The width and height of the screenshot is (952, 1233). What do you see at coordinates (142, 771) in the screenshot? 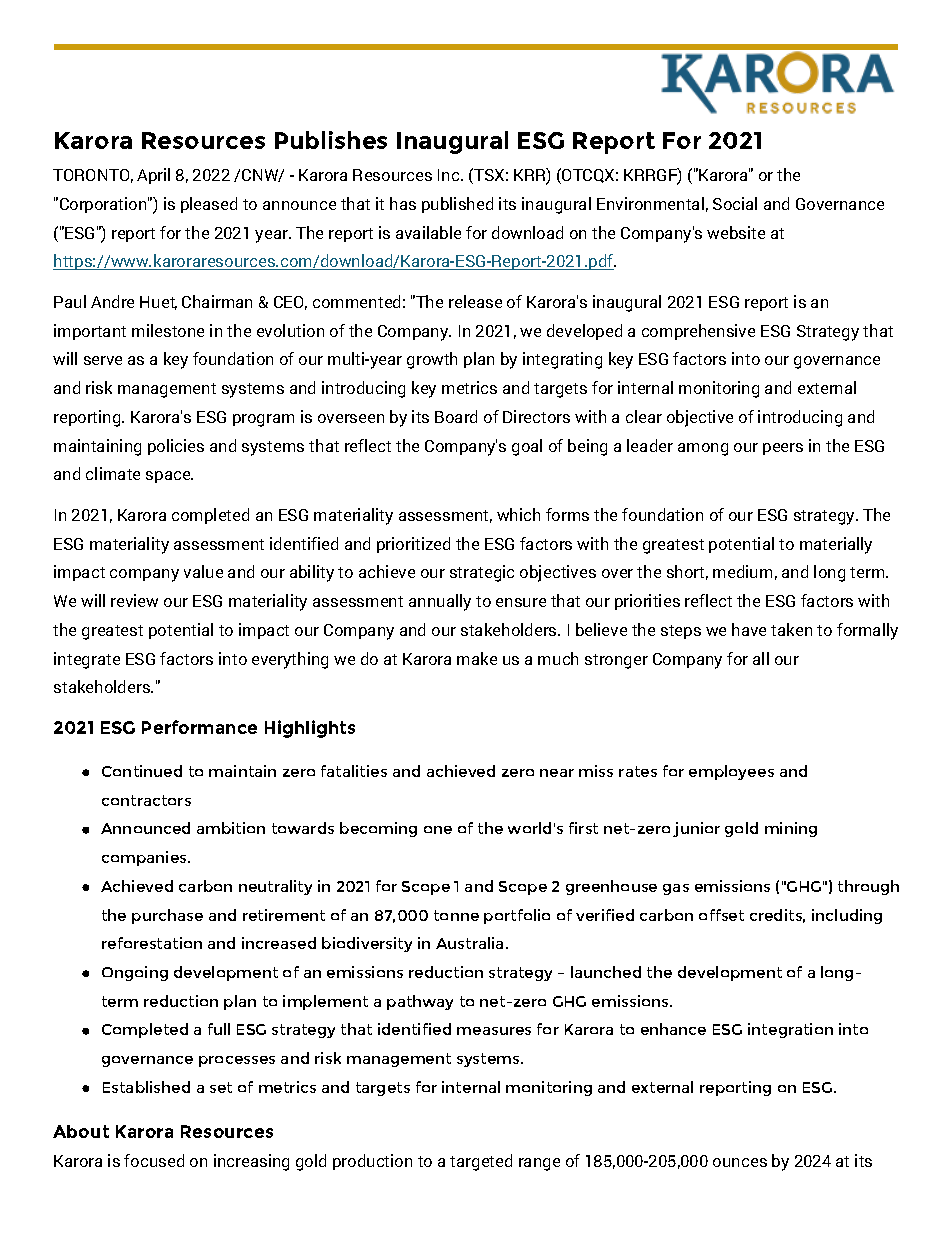
I see `Continued` at bounding box center [142, 771].
